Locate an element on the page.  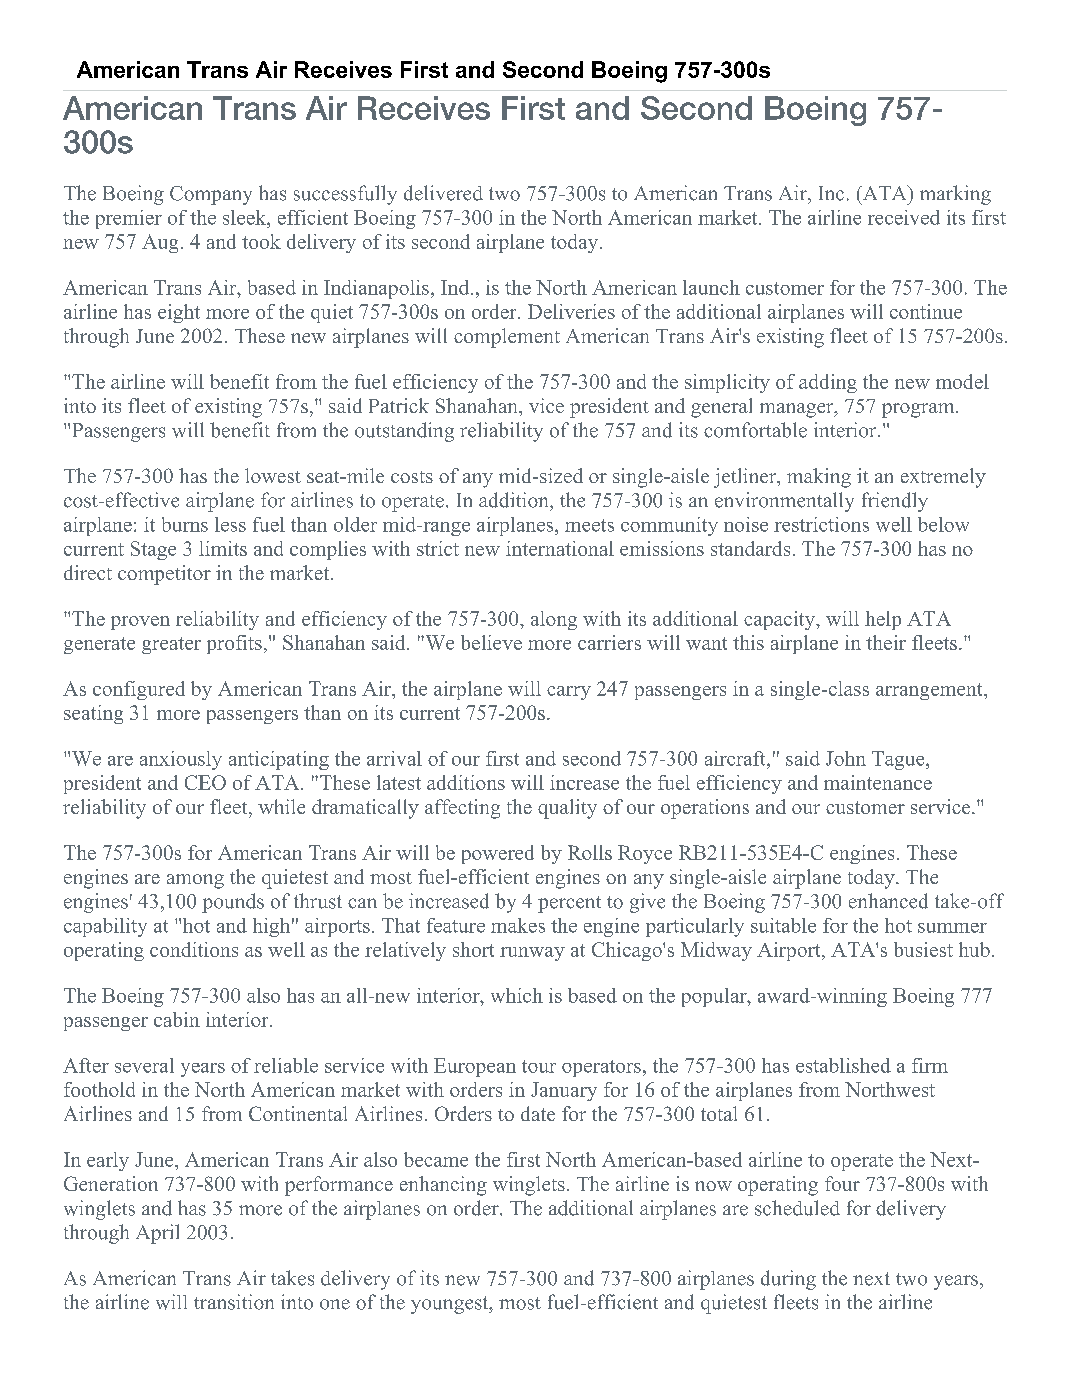
Aug is located at coordinates (160, 243).
